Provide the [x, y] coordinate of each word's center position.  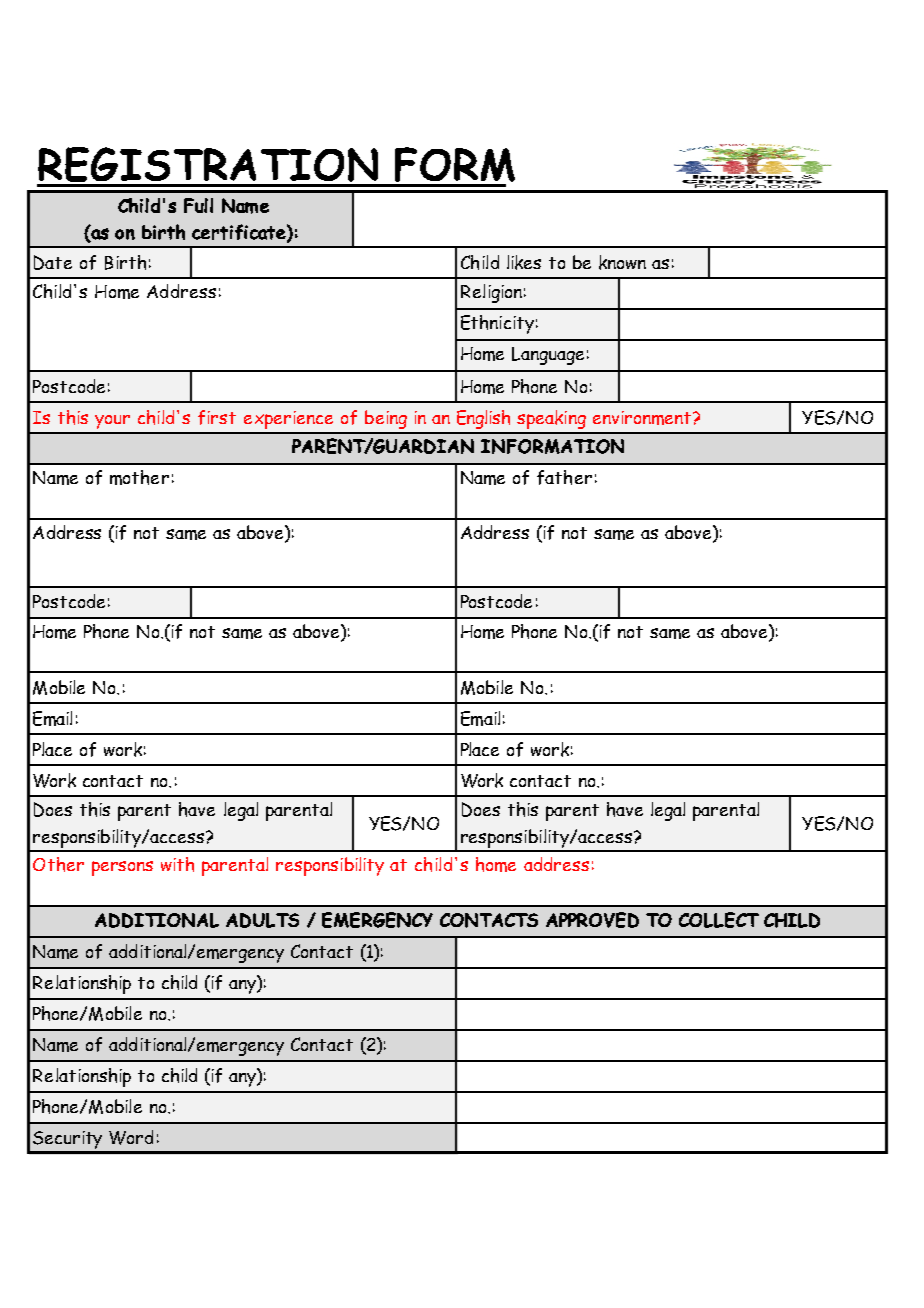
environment [642, 418]
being [386, 419]
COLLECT [719, 920]
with [177, 864]
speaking [551, 419]
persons [122, 868]
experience [288, 420]
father [564, 477]
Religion [491, 293]
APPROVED [592, 920]
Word [131, 1137]
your [112, 422]
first [217, 417]
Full [198, 205]
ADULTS [262, 920]
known [622, 262]
